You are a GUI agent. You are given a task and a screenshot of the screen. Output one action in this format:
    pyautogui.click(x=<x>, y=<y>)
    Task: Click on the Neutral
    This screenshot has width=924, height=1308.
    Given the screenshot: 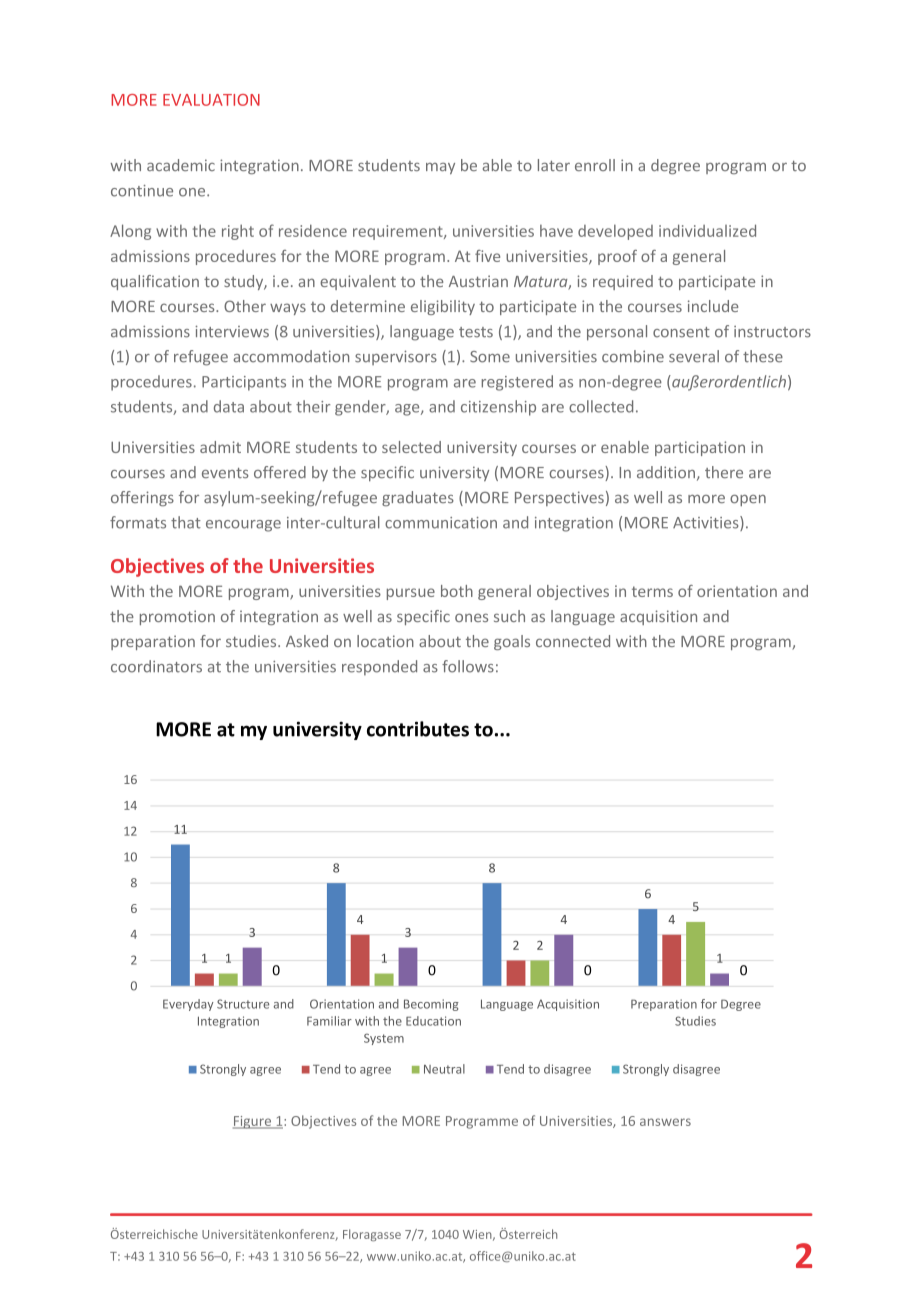 What is the action you would take?
    pyautogui.click(x=444, y=1069)
